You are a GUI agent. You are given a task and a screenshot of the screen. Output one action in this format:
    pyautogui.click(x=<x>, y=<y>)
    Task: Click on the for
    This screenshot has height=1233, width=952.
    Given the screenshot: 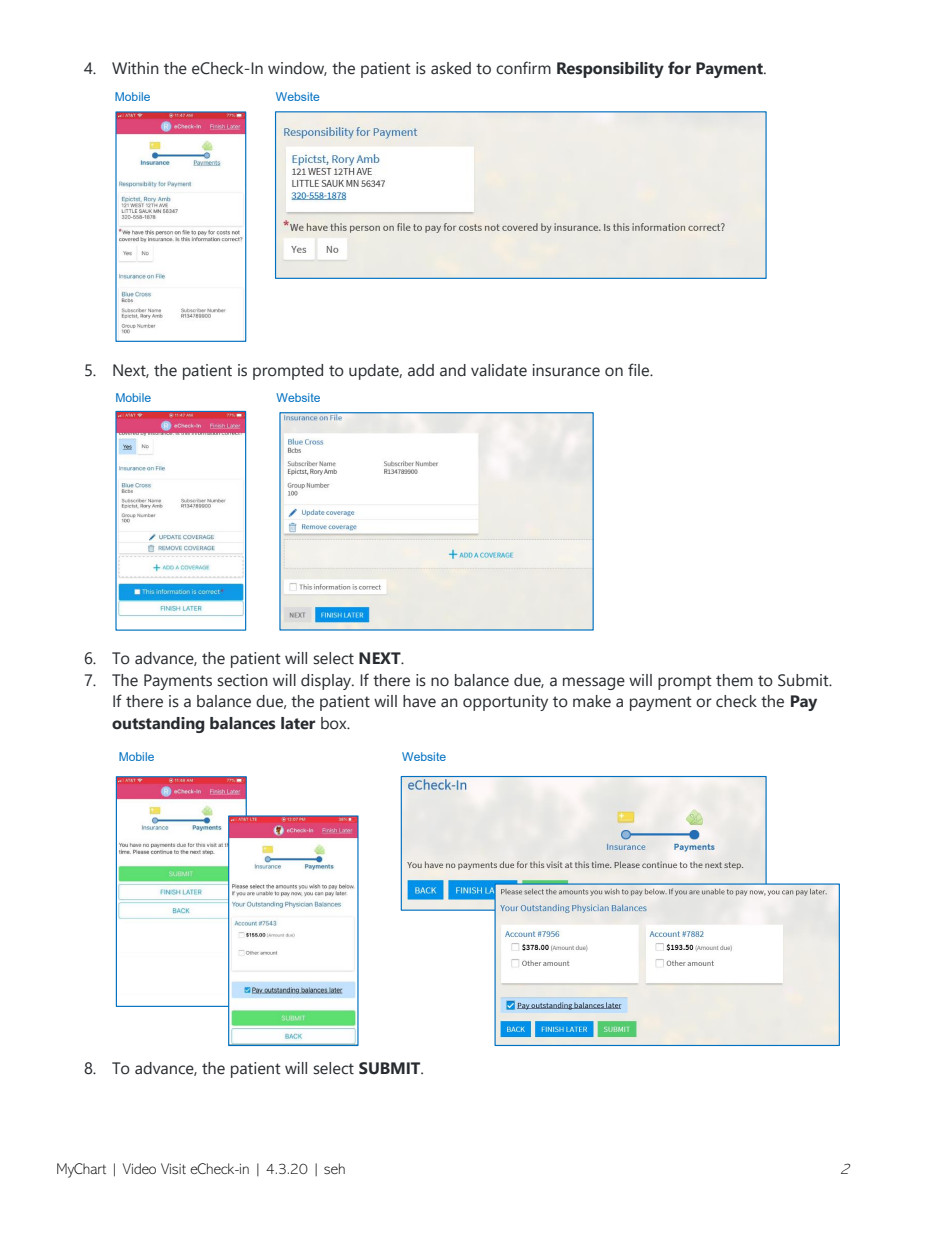 What is the action you would take?
    pyautogui.click(x=679, y=68)
